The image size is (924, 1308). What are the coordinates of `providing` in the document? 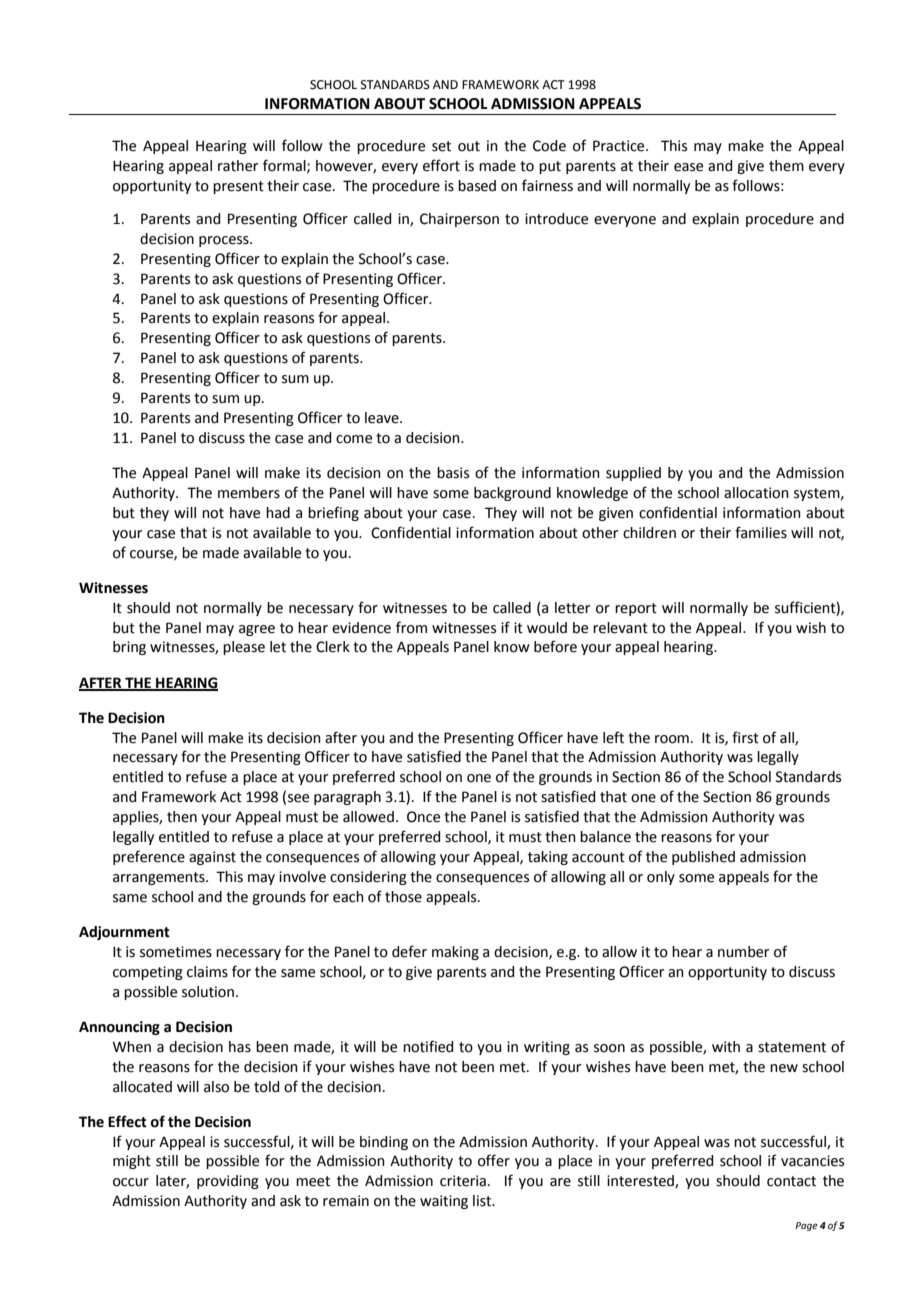 It's located at (228, 1182).
